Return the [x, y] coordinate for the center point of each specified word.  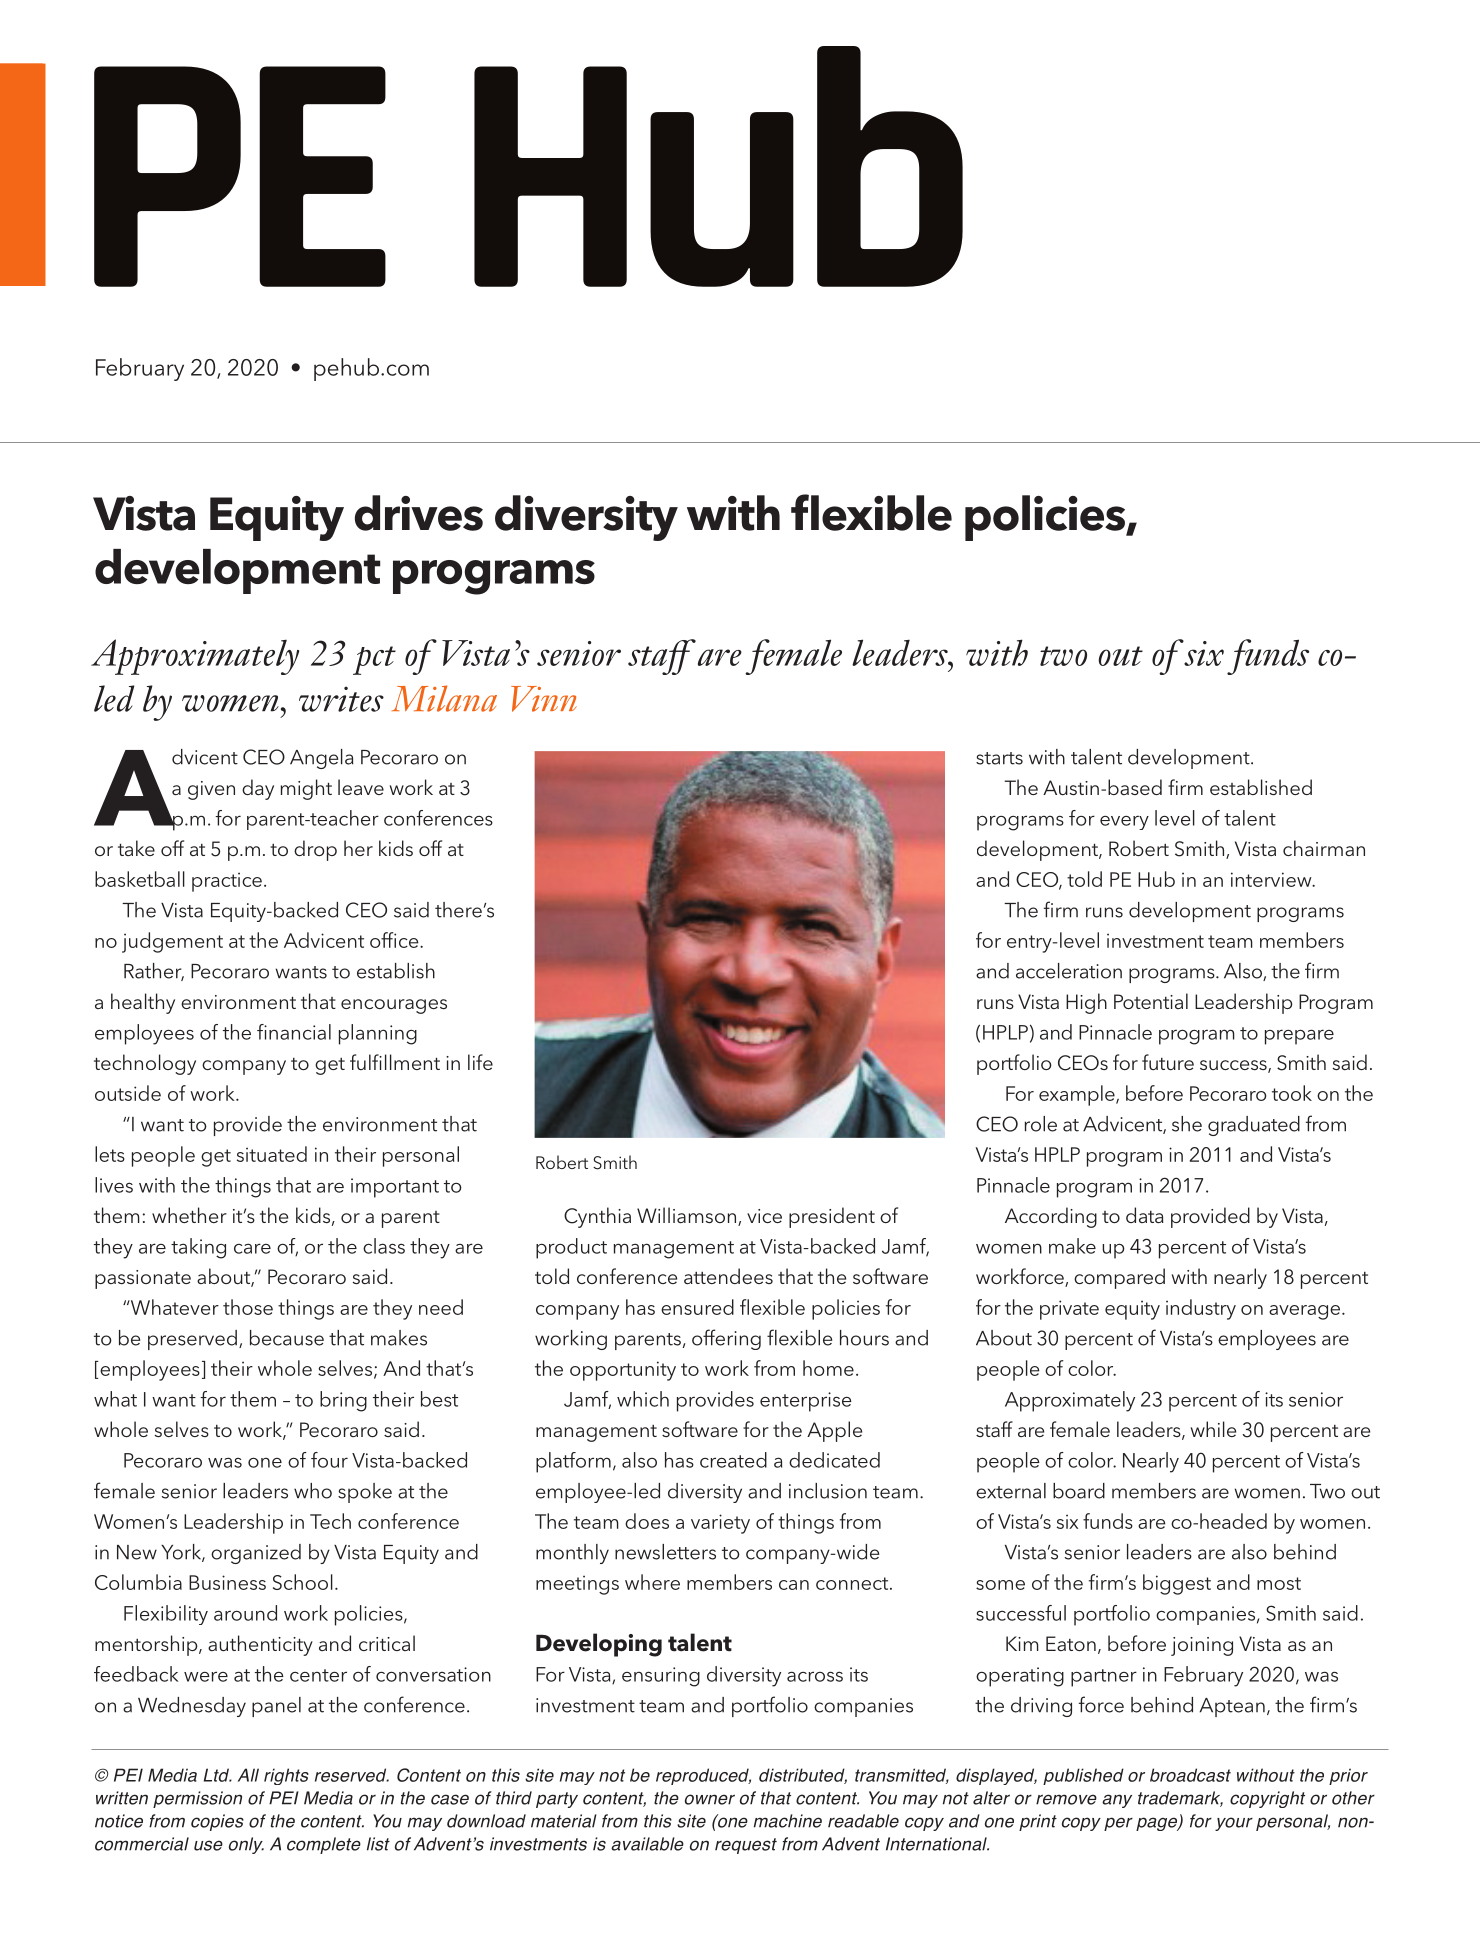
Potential [1151, 1001]
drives [419, 513]
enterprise [806, 1402]
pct [374, 660]
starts [999, 758]
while [1213, 1429]
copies [217, 1822]
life [480, 1062]
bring [343, 1401]
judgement [172, 942]
